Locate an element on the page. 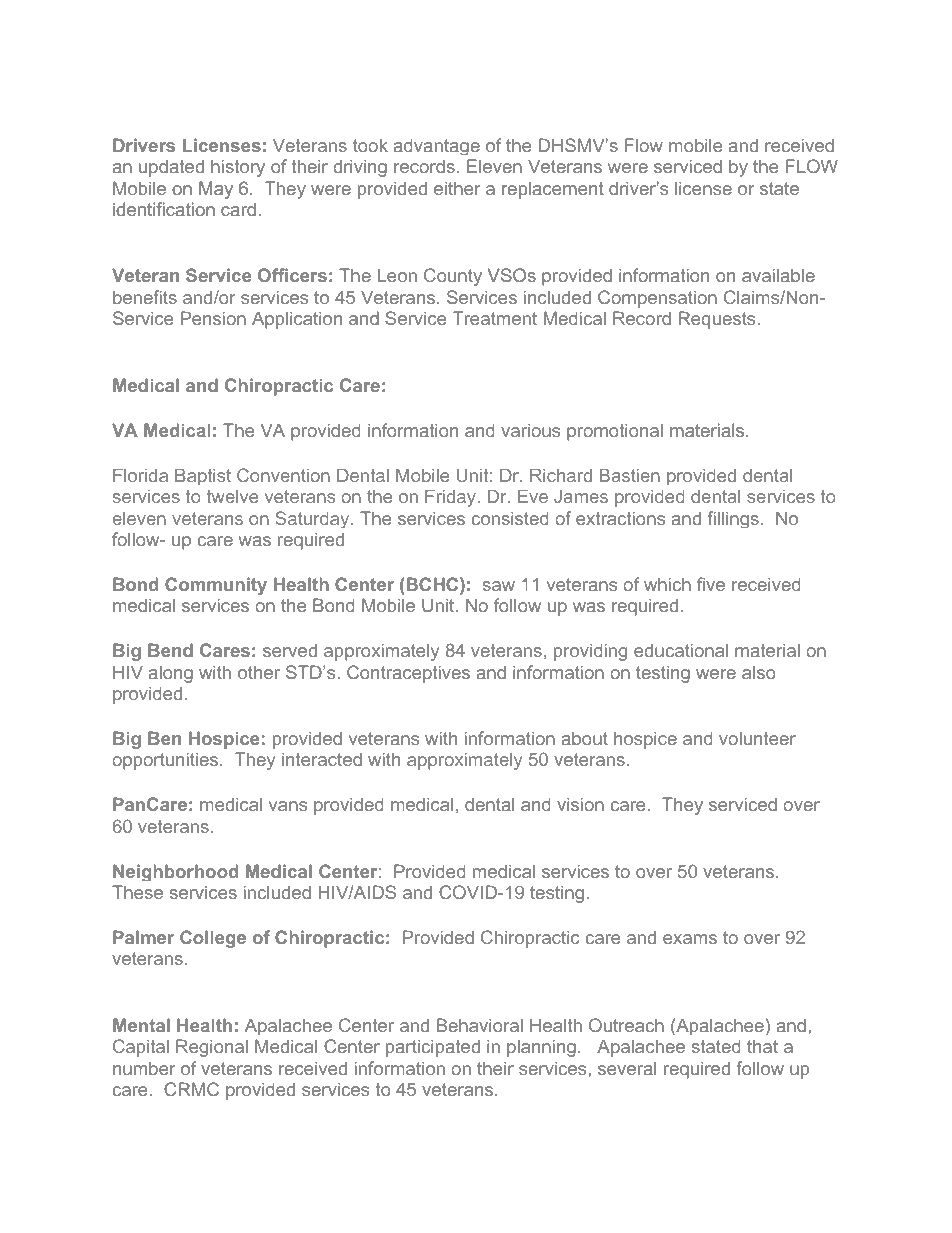 This document has width=952, height=1233. Baptist is located at coordinates (203, 476).
